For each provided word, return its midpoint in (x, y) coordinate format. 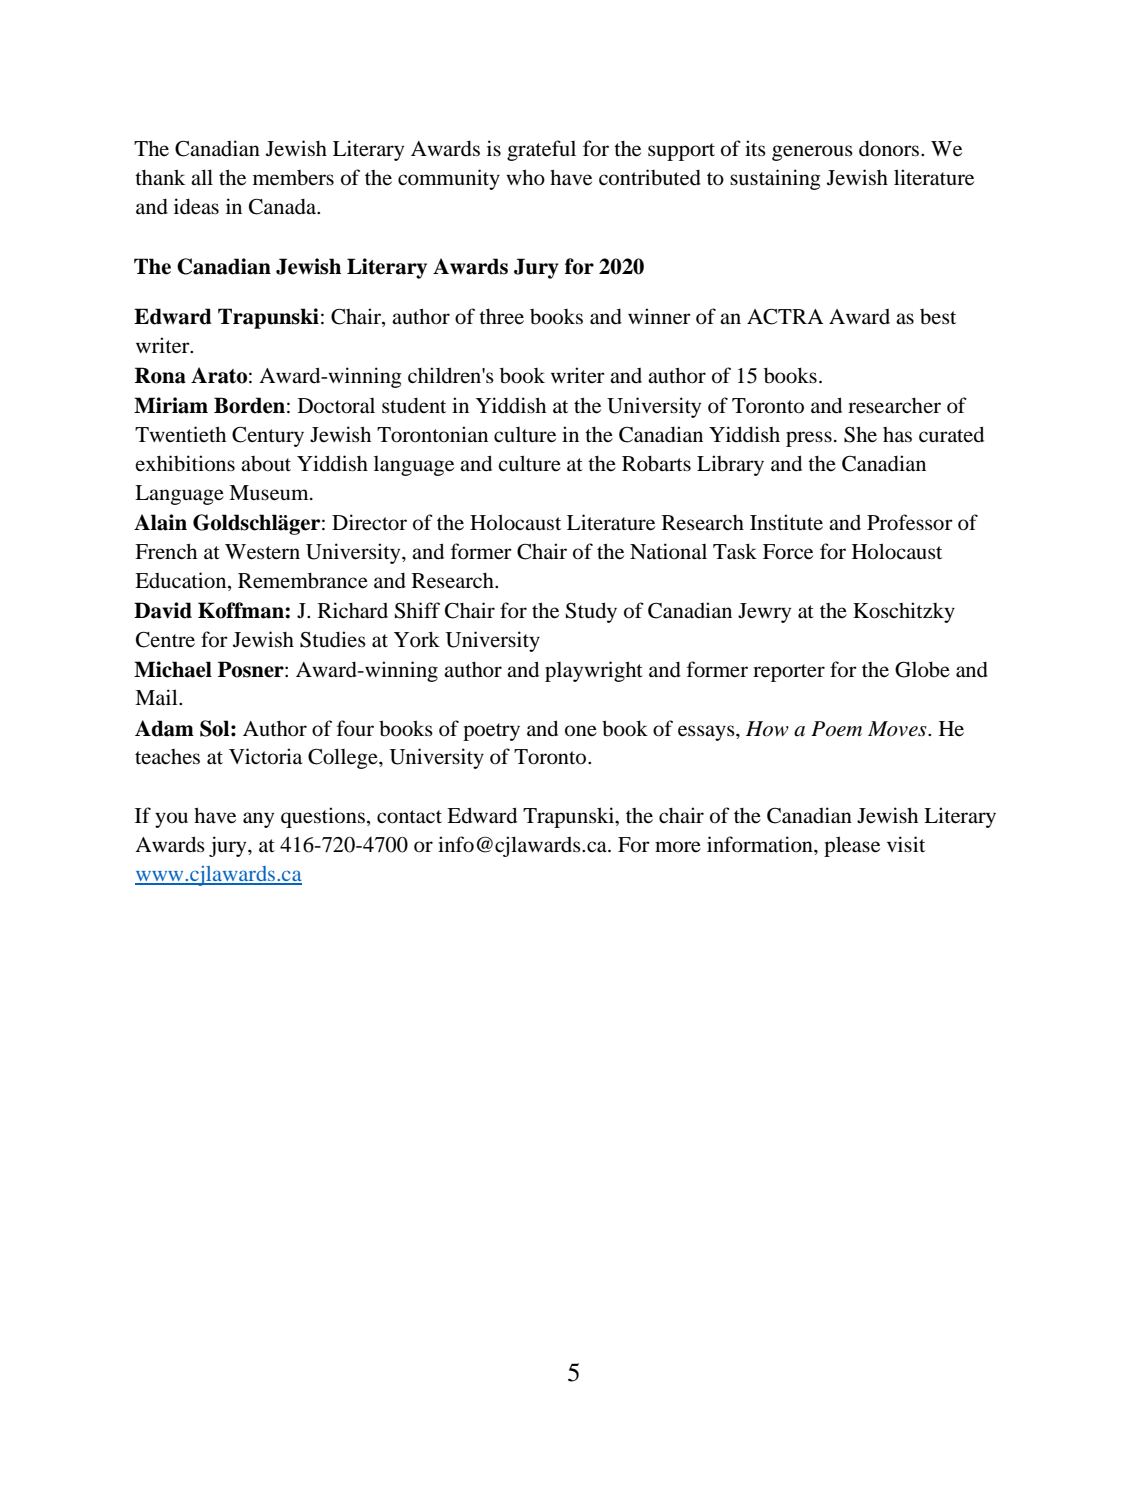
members (293, 178)
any (258, 820)
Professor (910, 522)
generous (812, 153)
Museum (270, 493)
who (525, 177)
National (668, 551)
